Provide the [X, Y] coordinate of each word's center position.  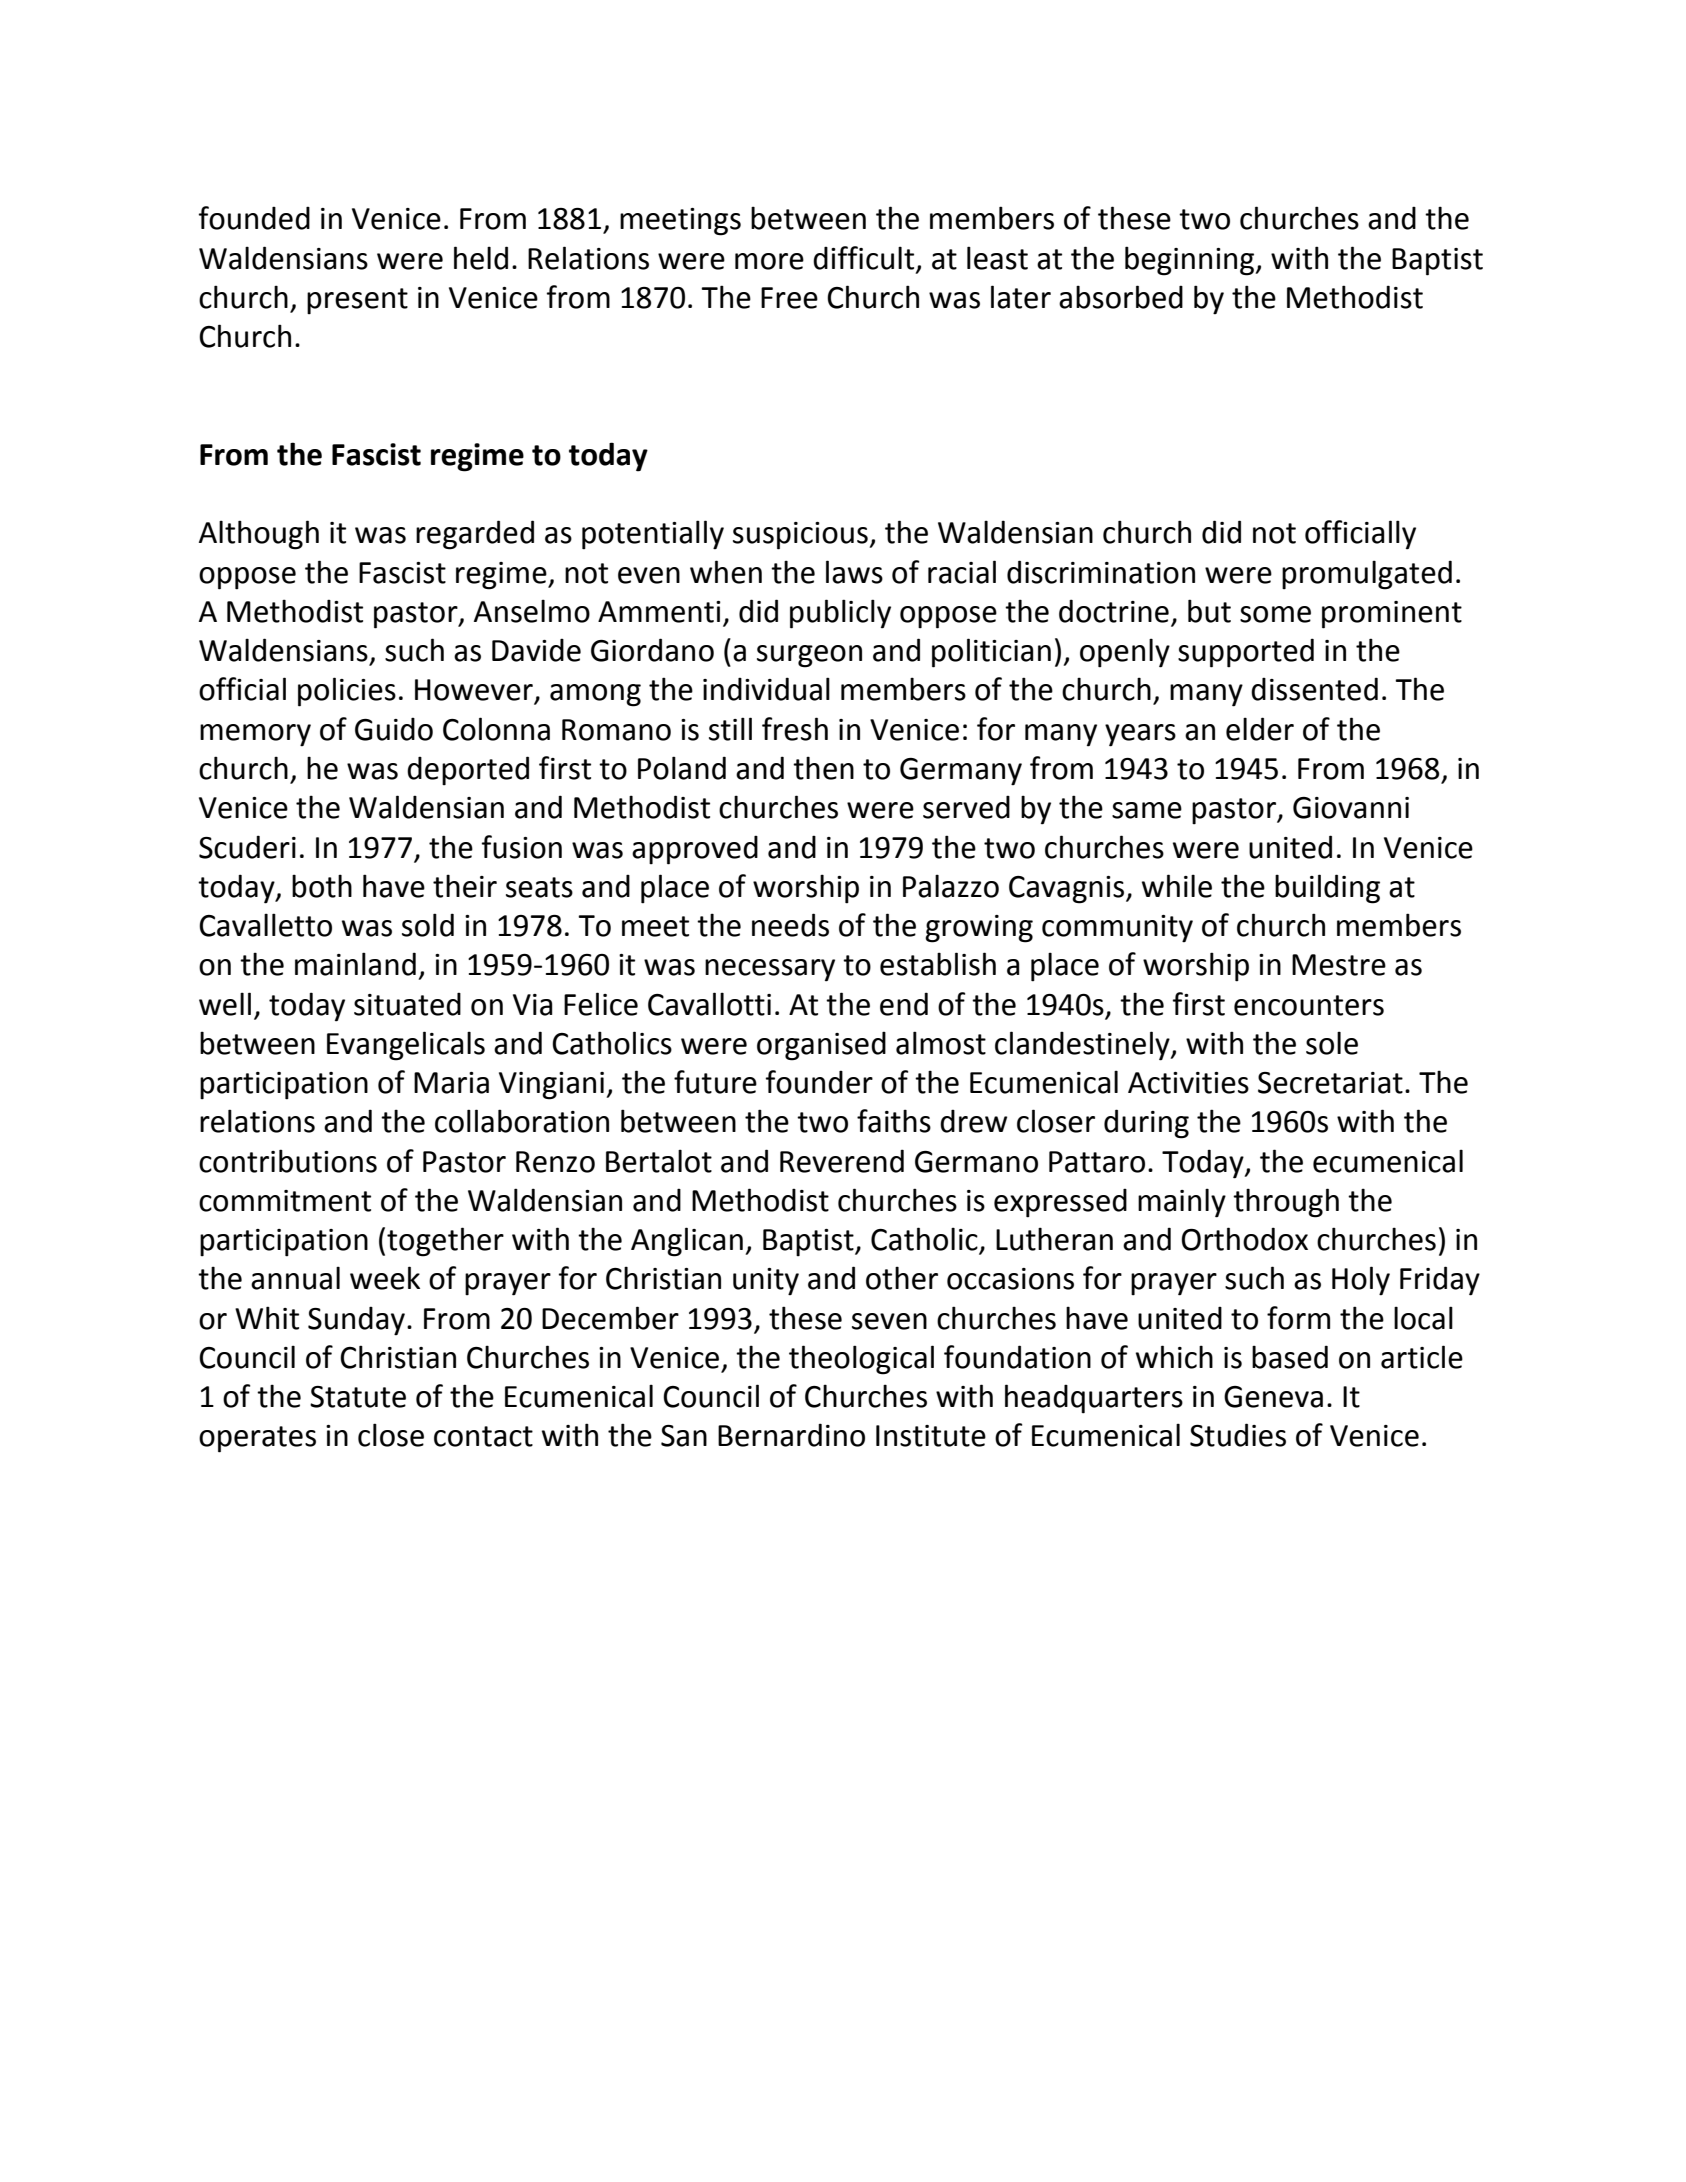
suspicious [801, 536]
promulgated [1367, 575]
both [322, 886]
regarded [475, 535]
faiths [894, 1121]
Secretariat [1330, 1083]
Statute [358, 1397]
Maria [451, 1083]
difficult [863, 258]
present [357, 301]
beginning [1191, 261]
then [823, 768]
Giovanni [1351, 808]
